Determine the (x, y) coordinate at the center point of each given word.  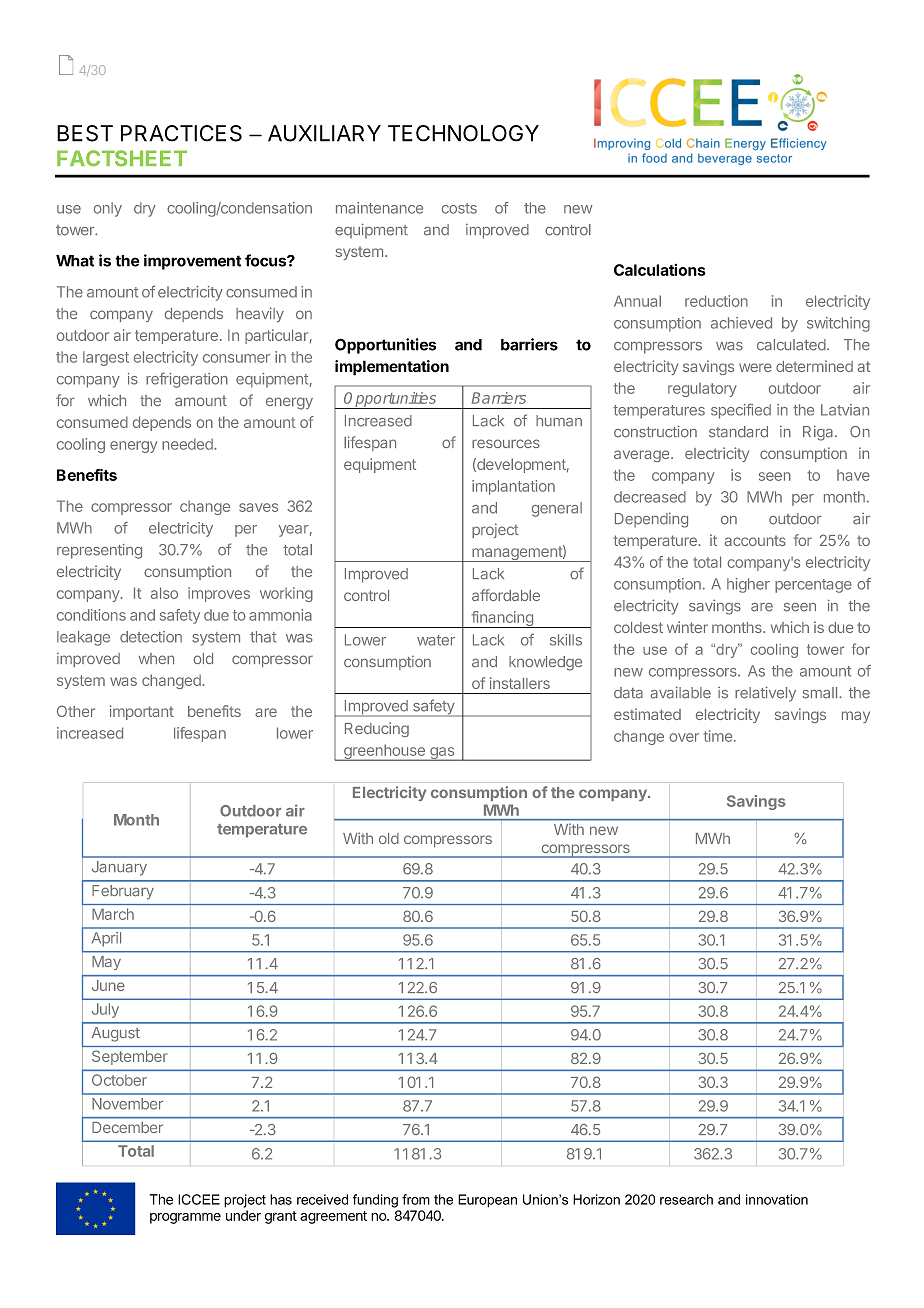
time (719, 736)
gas (442, 754)
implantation (513, 487)
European (487, 1201)
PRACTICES (181, 133)
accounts (755, 541)
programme (185, 1218)
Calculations (659, 270)
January (119, 868)
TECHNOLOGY (463, 133)
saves (258, 507)
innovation (777, 1199)
